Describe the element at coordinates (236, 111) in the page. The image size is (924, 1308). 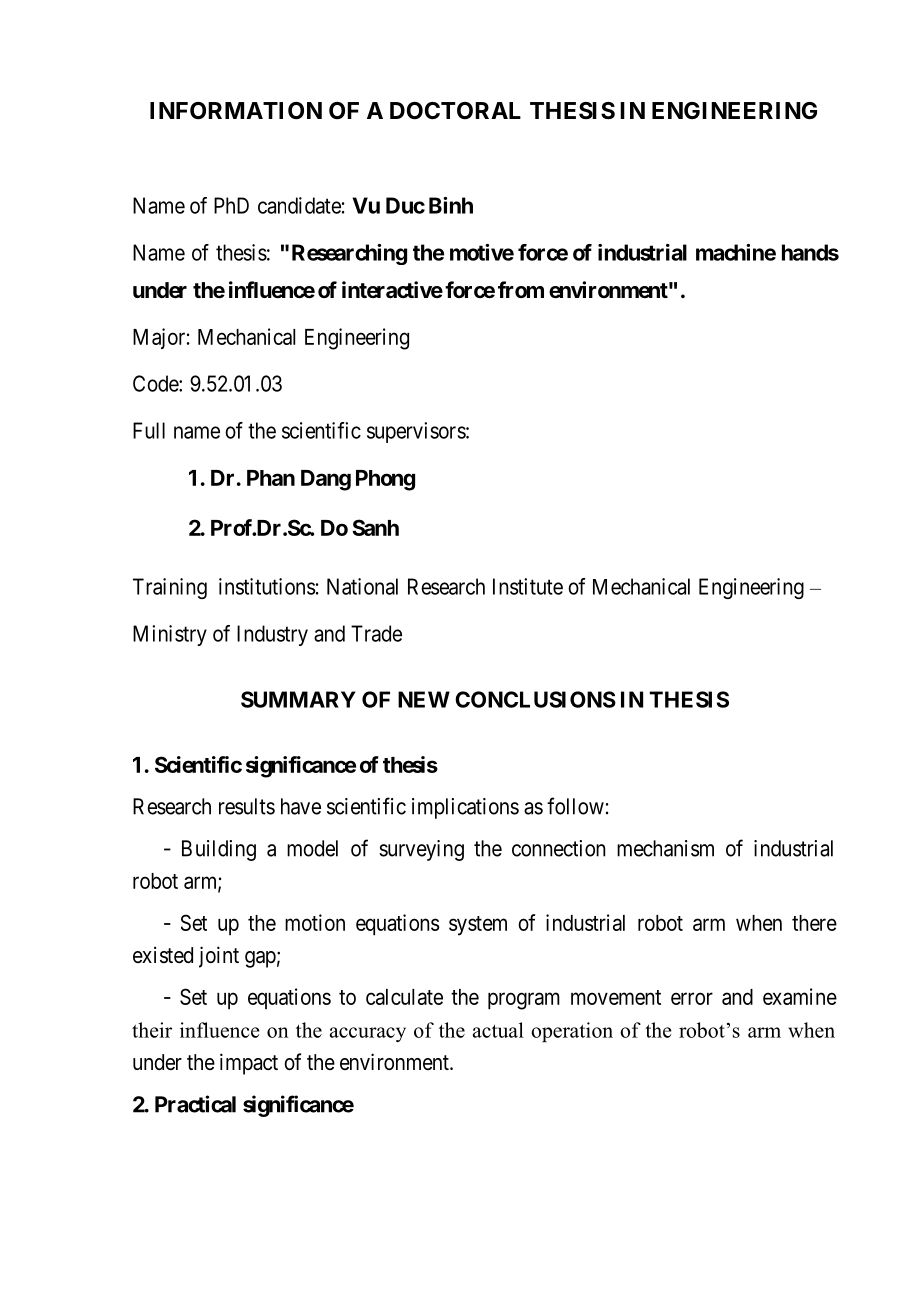
I see `INFORMATION` at that location.
